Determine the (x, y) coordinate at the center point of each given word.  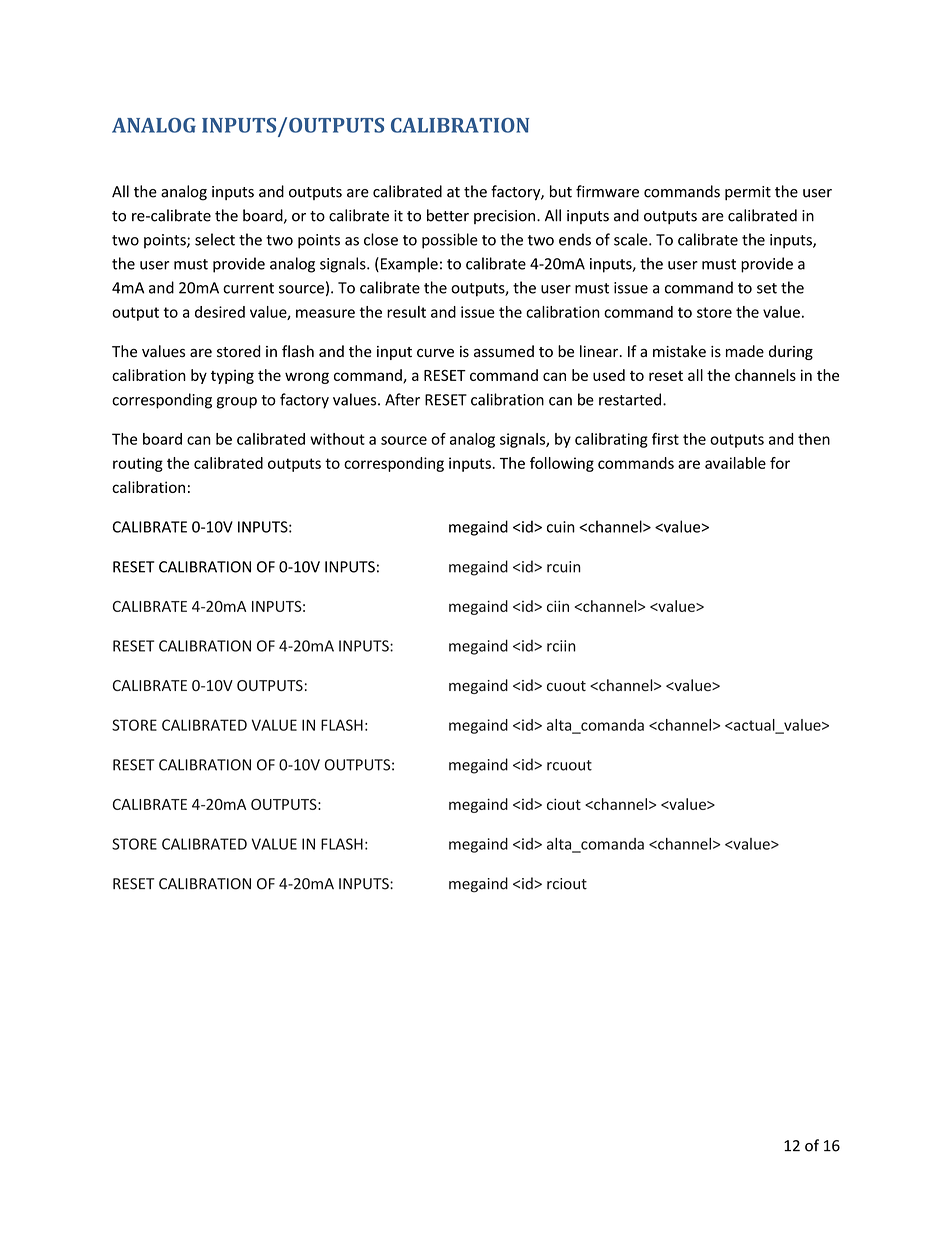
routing (138, 464)
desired (220, 312)
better (448, 215)
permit (748, 193)
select (215, 239)
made (745, 351)
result (406, 312)
